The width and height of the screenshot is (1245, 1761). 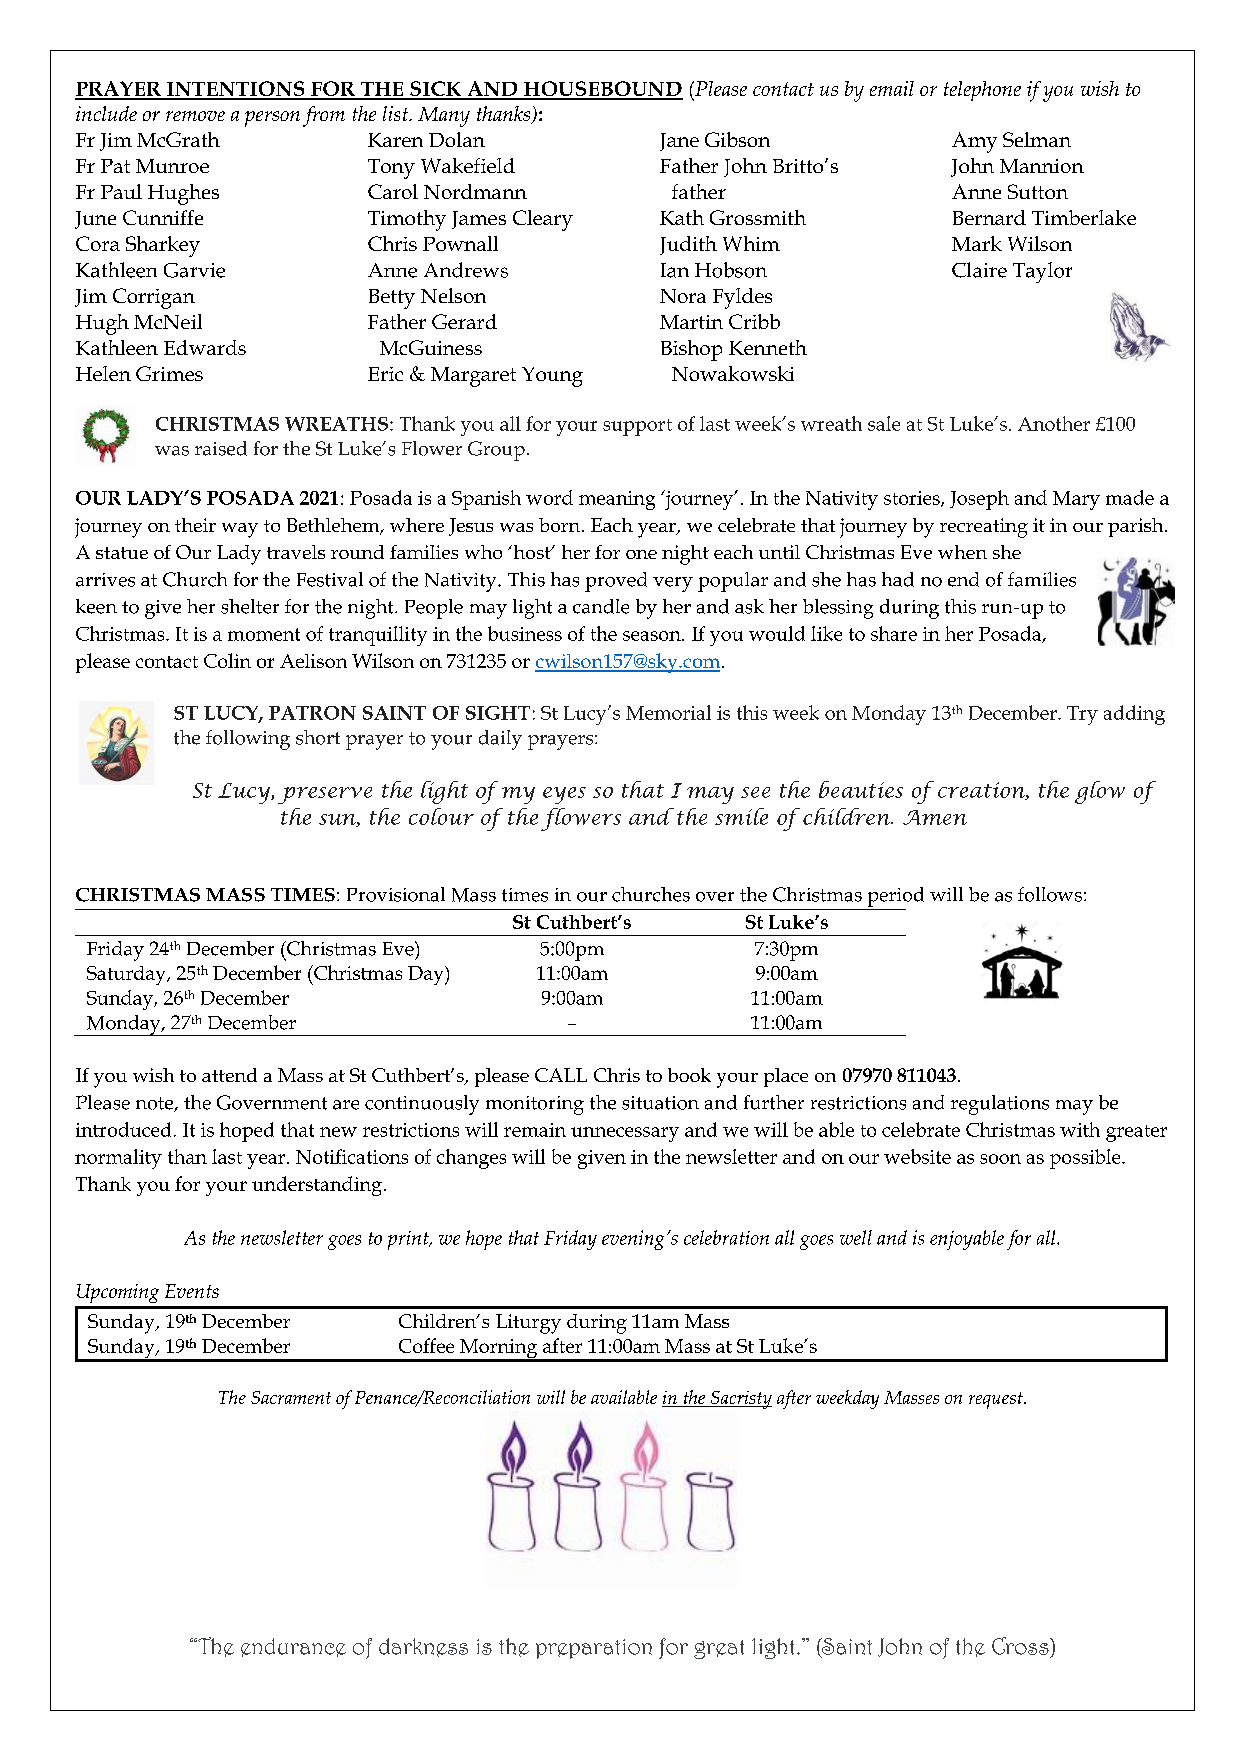 What do you see at coordinates (250, 606) in the screenshot?
I see `shelter` at bounding box center [250, 606].
